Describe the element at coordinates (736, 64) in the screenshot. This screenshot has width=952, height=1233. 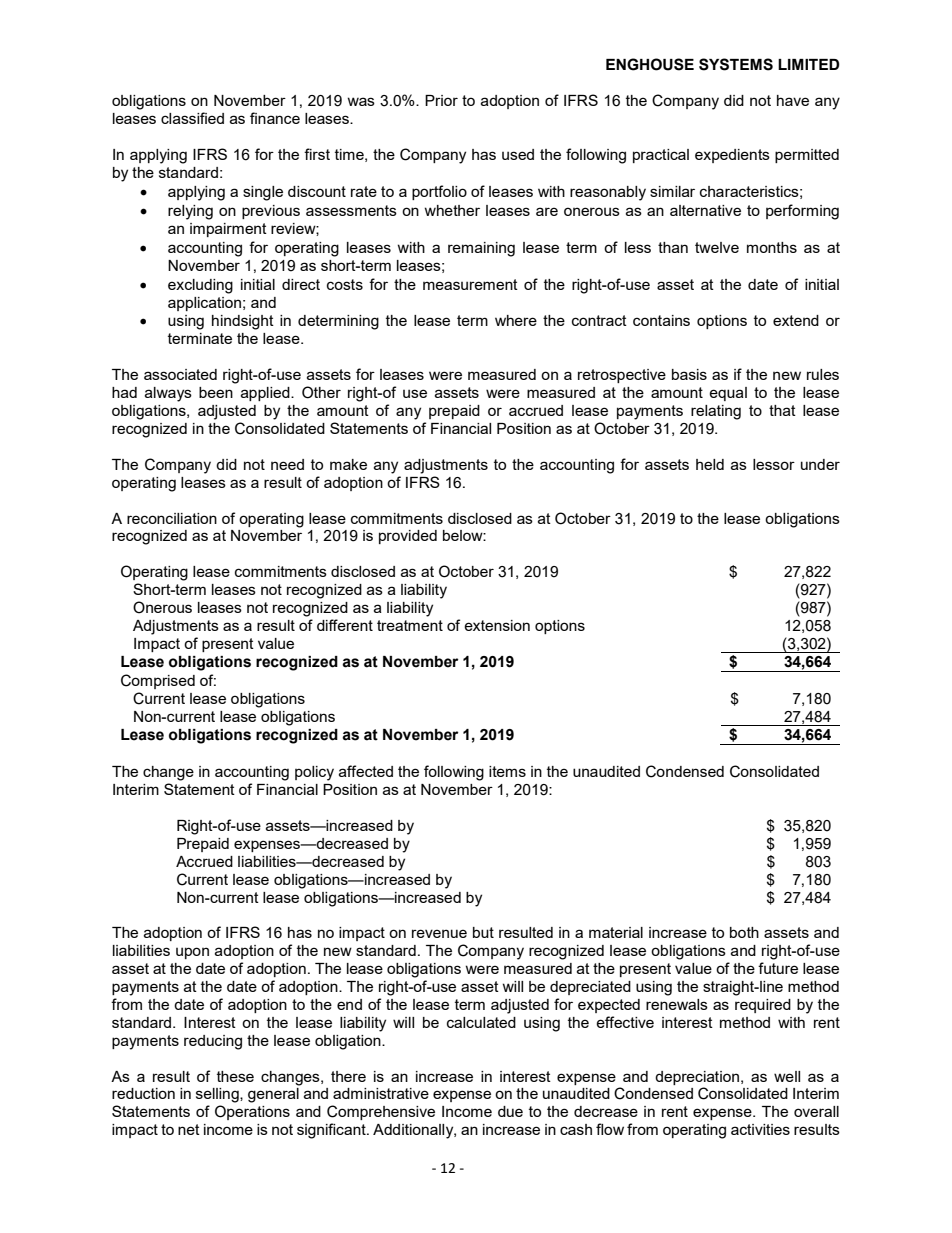
I see `SYSTEMS` at that location.
